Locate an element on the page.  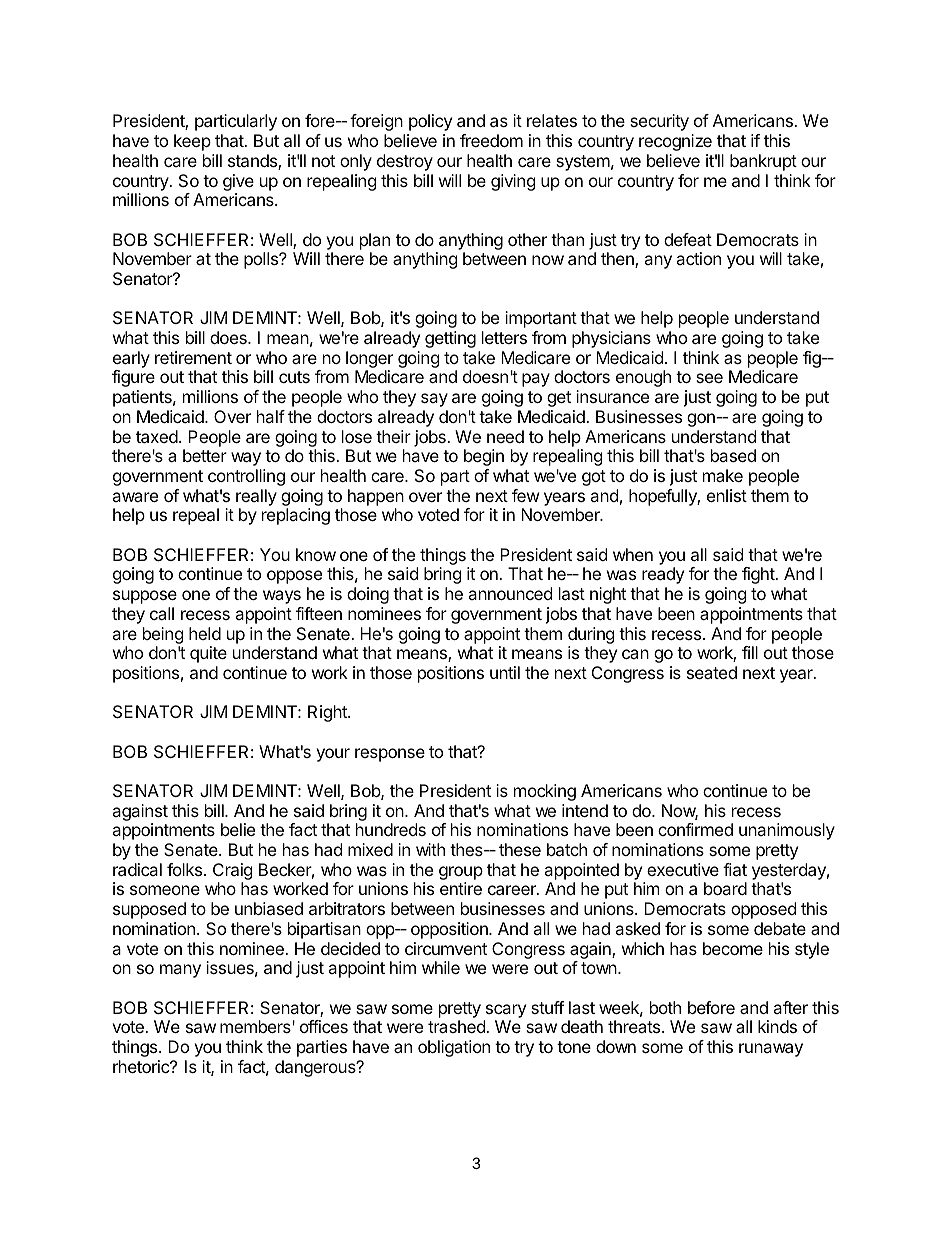
runaway is located at coordinates (771, 1050).
